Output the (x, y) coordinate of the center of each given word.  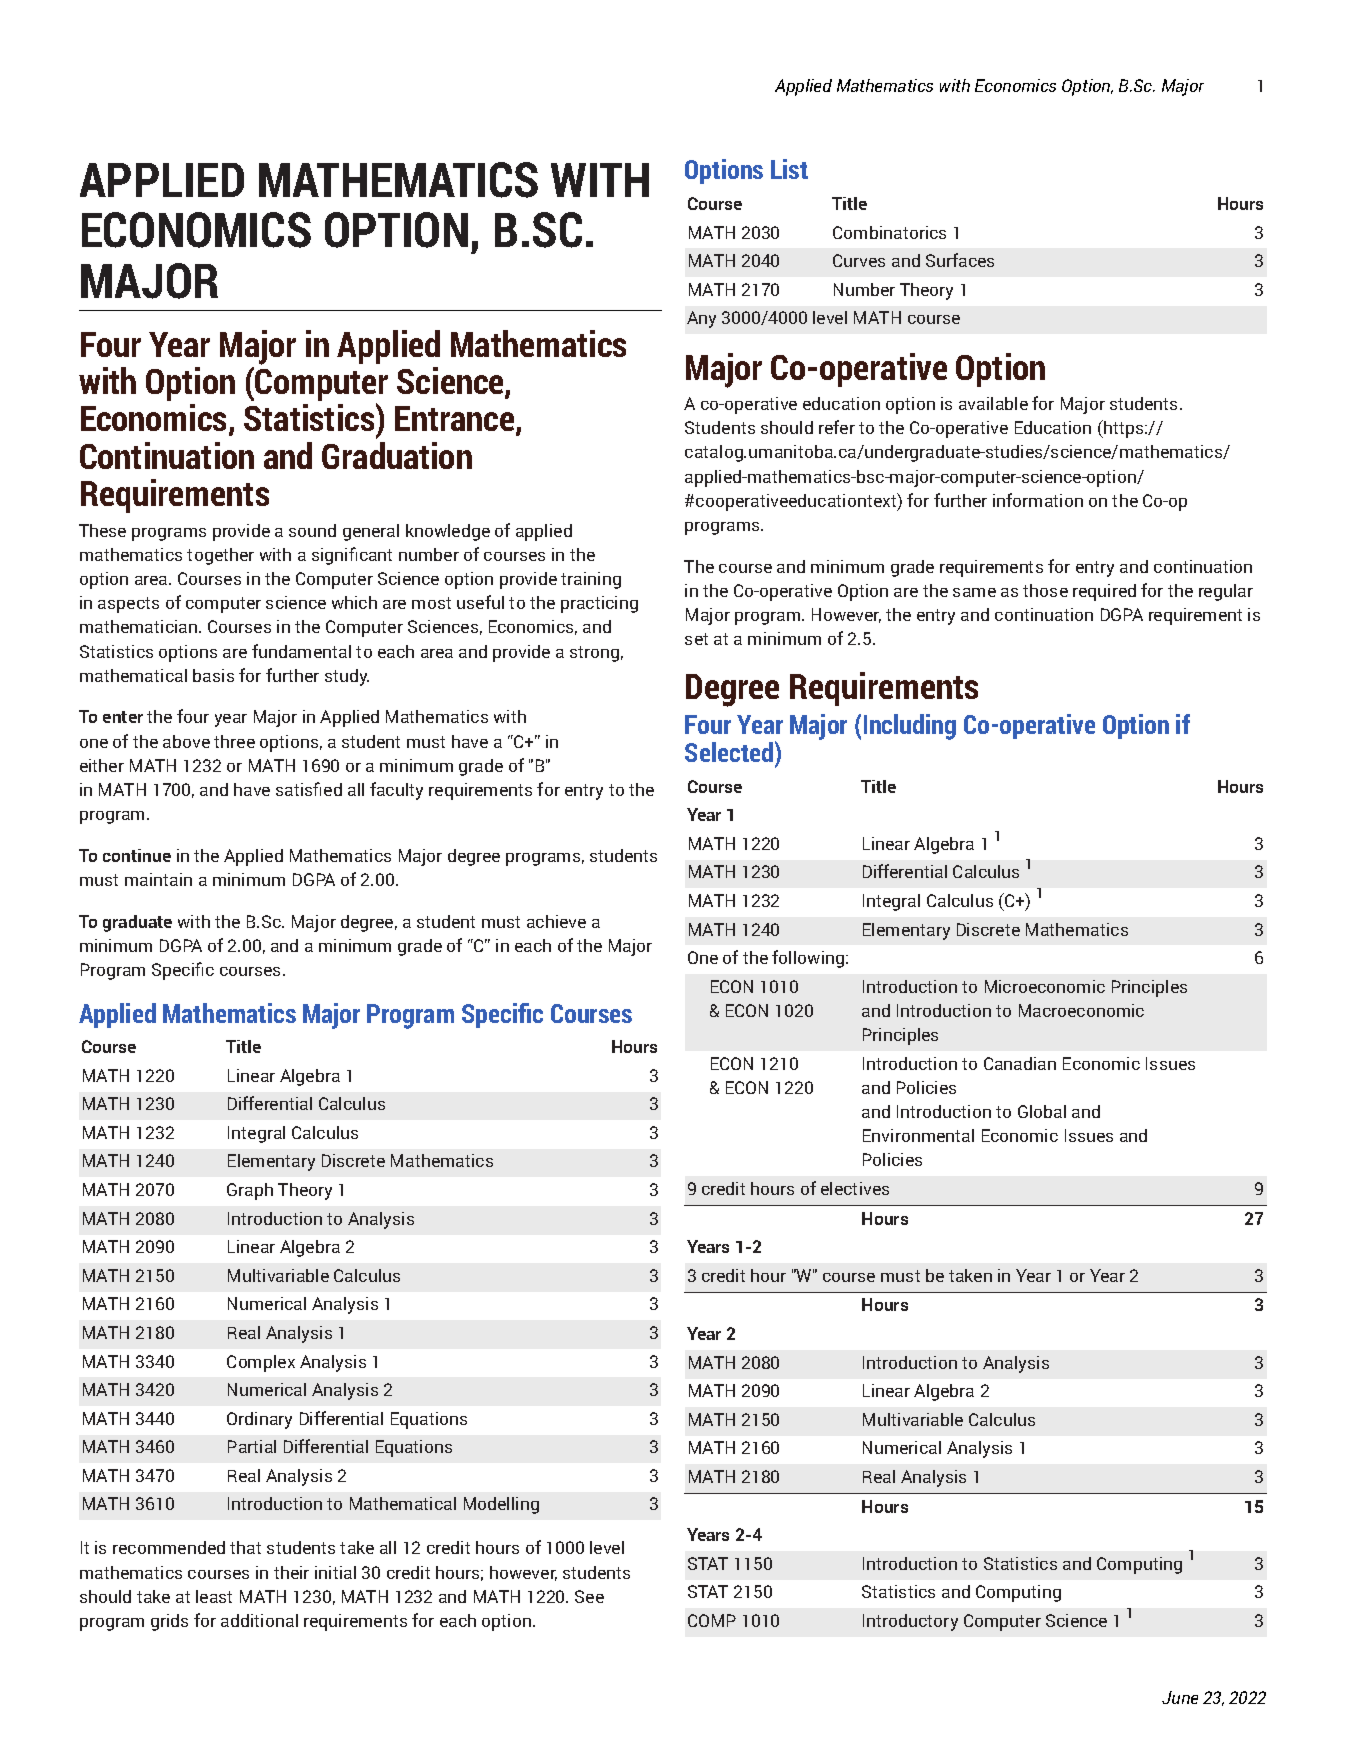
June (1180, 1697)
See (589, 1596)
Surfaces (960, 260)
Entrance (456, 420)
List (789, 169)
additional (259, 1620)
